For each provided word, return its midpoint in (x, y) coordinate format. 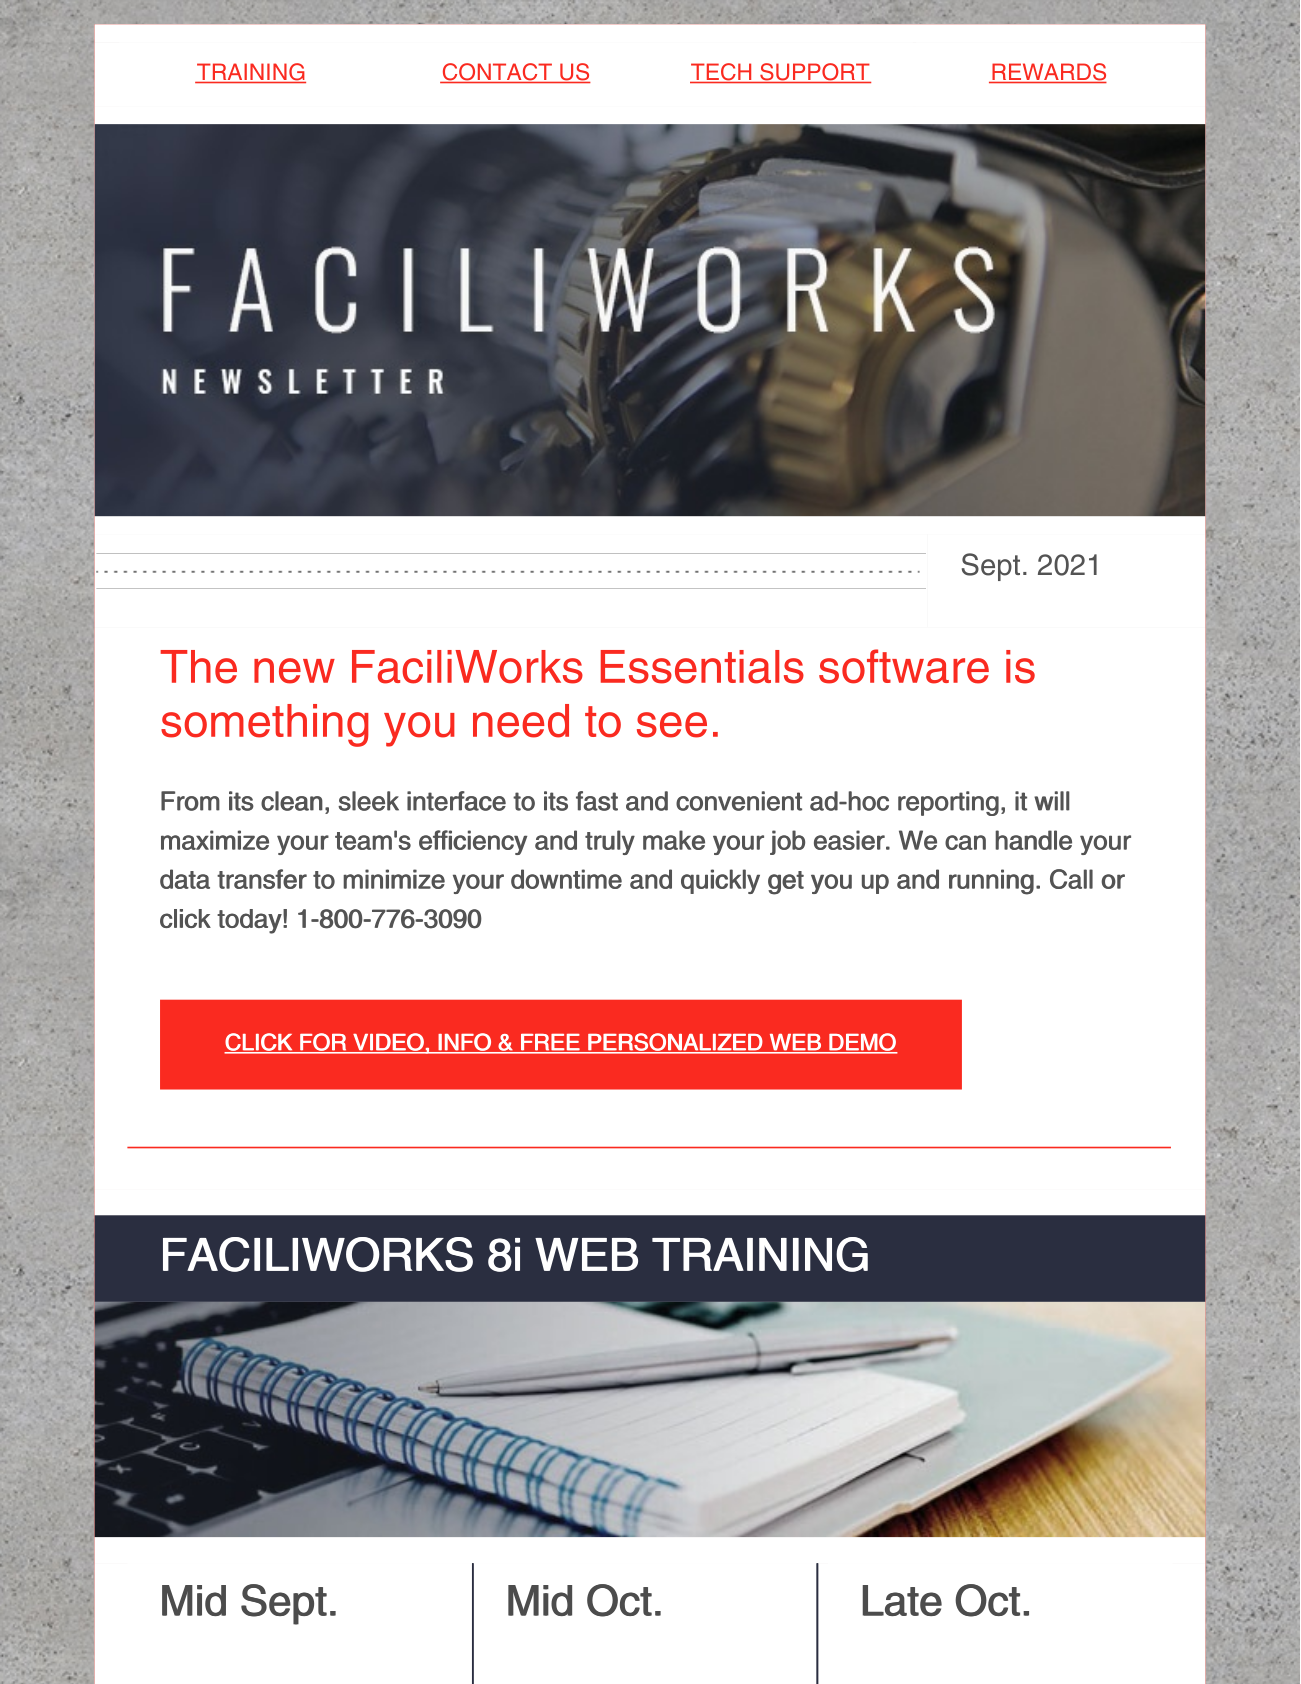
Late (902, 1600)
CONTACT (497, 73)
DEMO (862, 1043)
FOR (323, 1043)
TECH (722, 73)
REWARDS (1048, 73)
